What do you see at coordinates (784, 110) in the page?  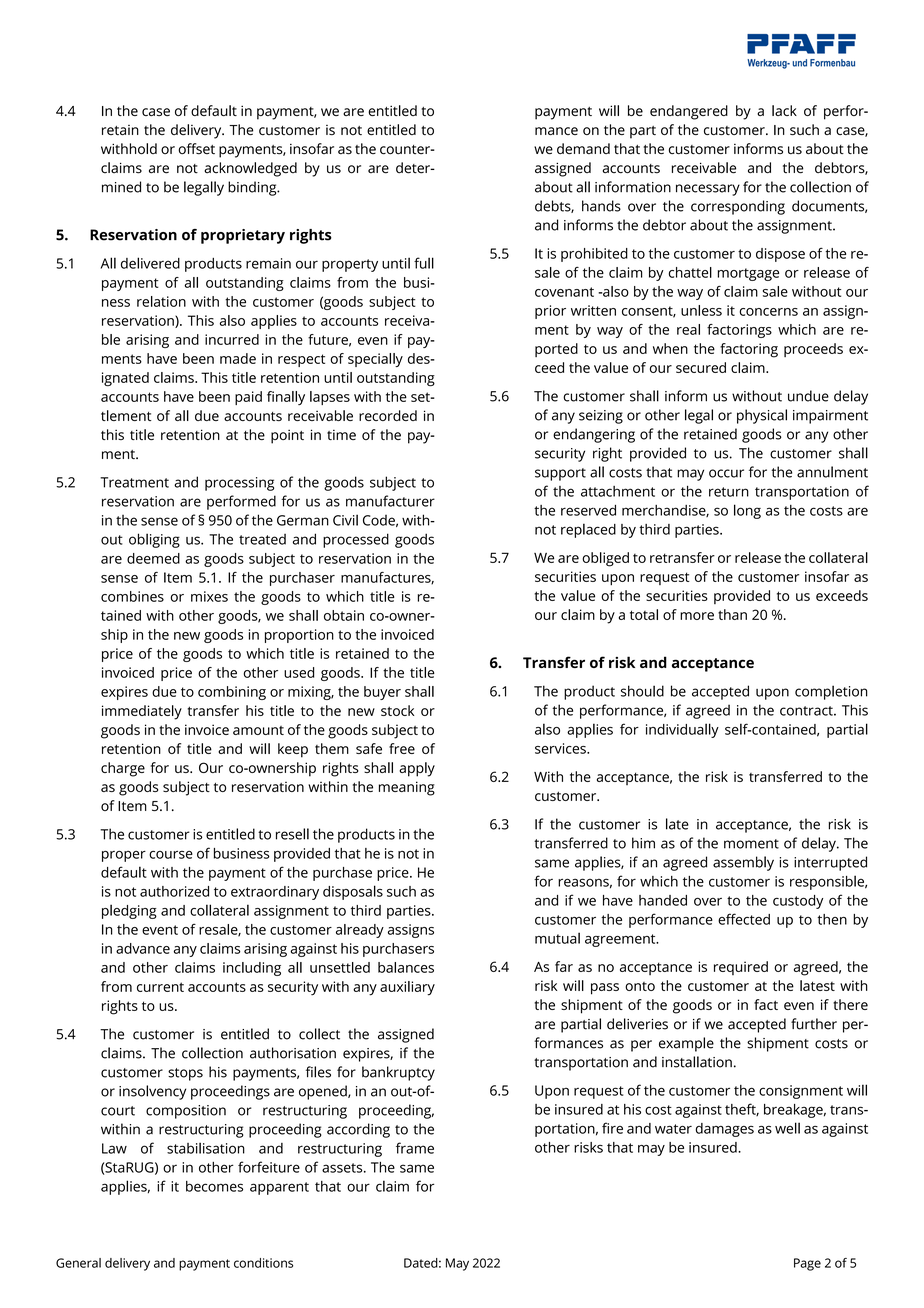 I see `lack` at bounding box center [784, 110].
